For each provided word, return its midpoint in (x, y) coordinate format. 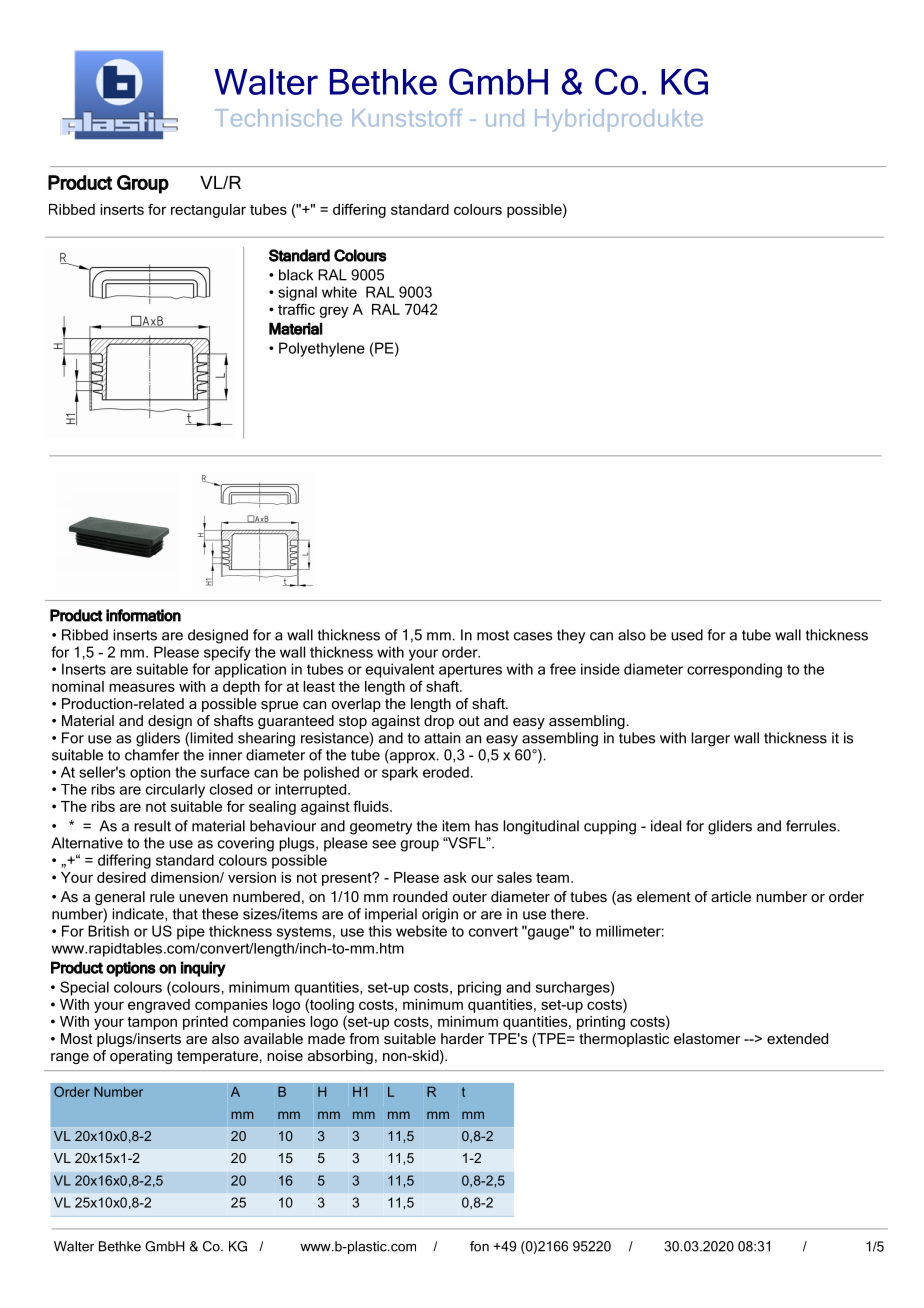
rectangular (208, 211)
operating (141, 1057)
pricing (479, 988)
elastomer (707, 1038)
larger (710, 739)
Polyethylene (322, 349)
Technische (278, 118)
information (143, 615)
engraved (159, 1006)
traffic (296, 309)
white (339, 292)
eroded (446, 772)
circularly (175, 791)
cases (533, 636)
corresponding (734, 670)
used (687, 635)
